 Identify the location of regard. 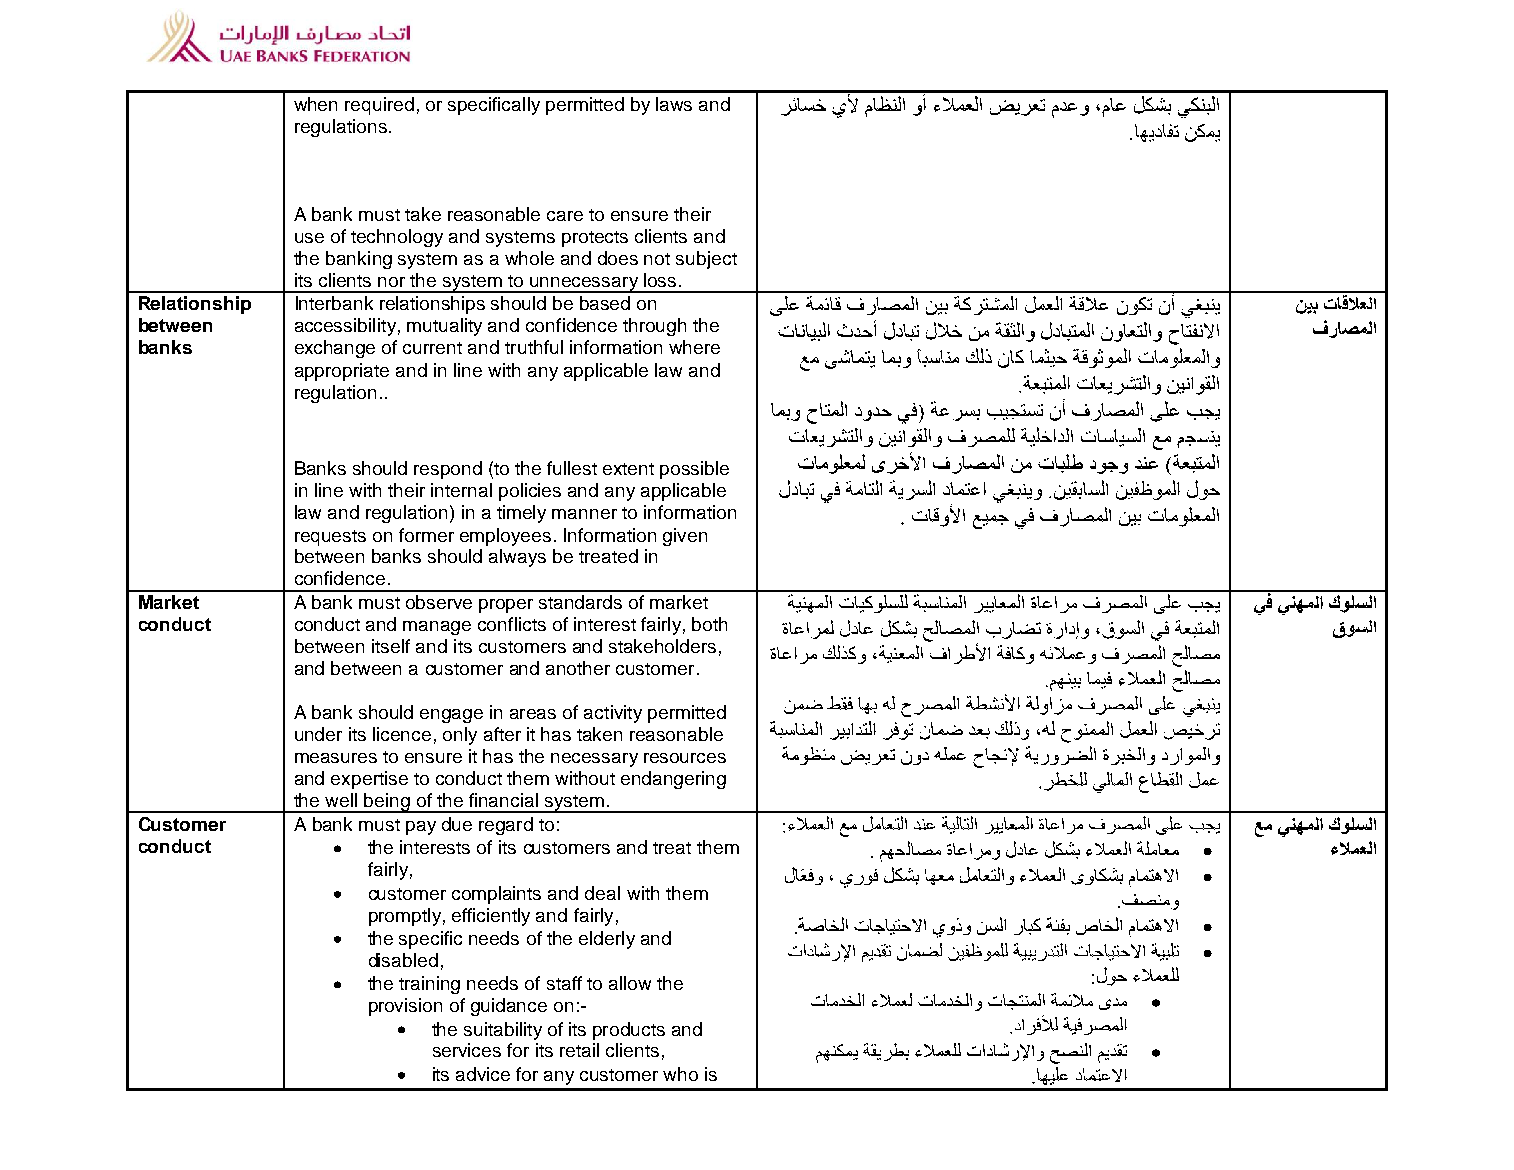
(506, 826).
